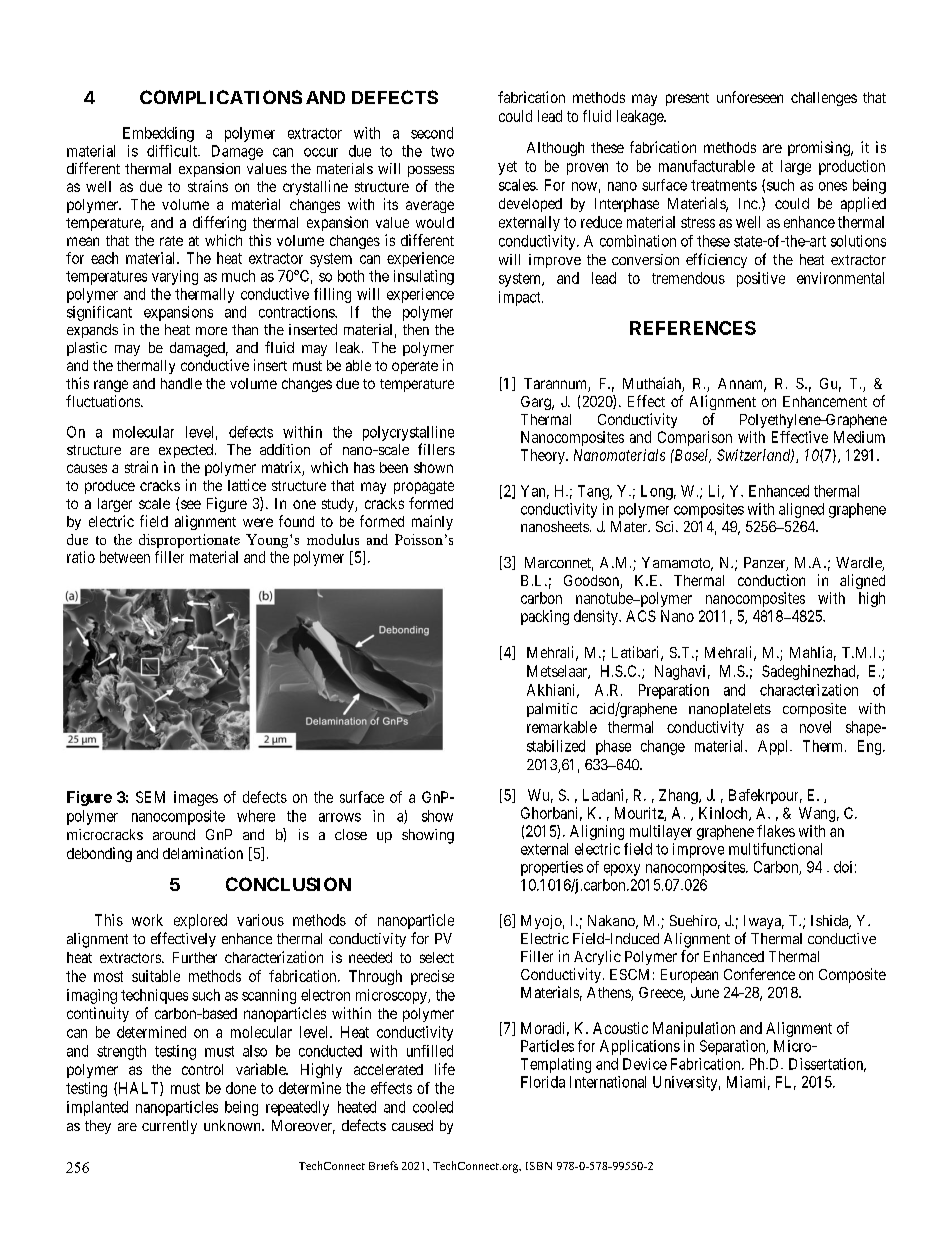  I want to click on currently, so click(169, 1127).
